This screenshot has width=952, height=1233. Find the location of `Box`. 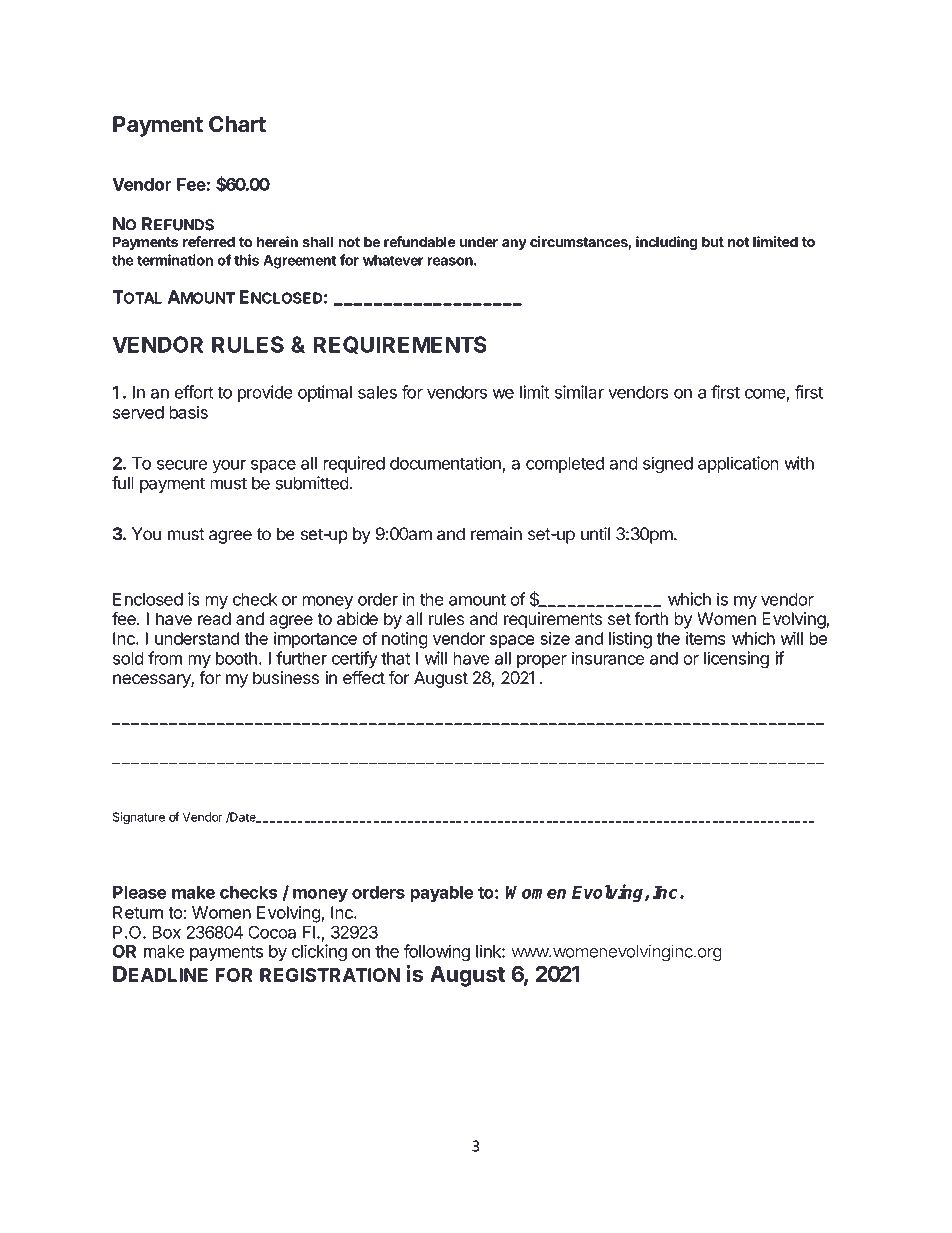

Box is located at coordinates (166, 932).
